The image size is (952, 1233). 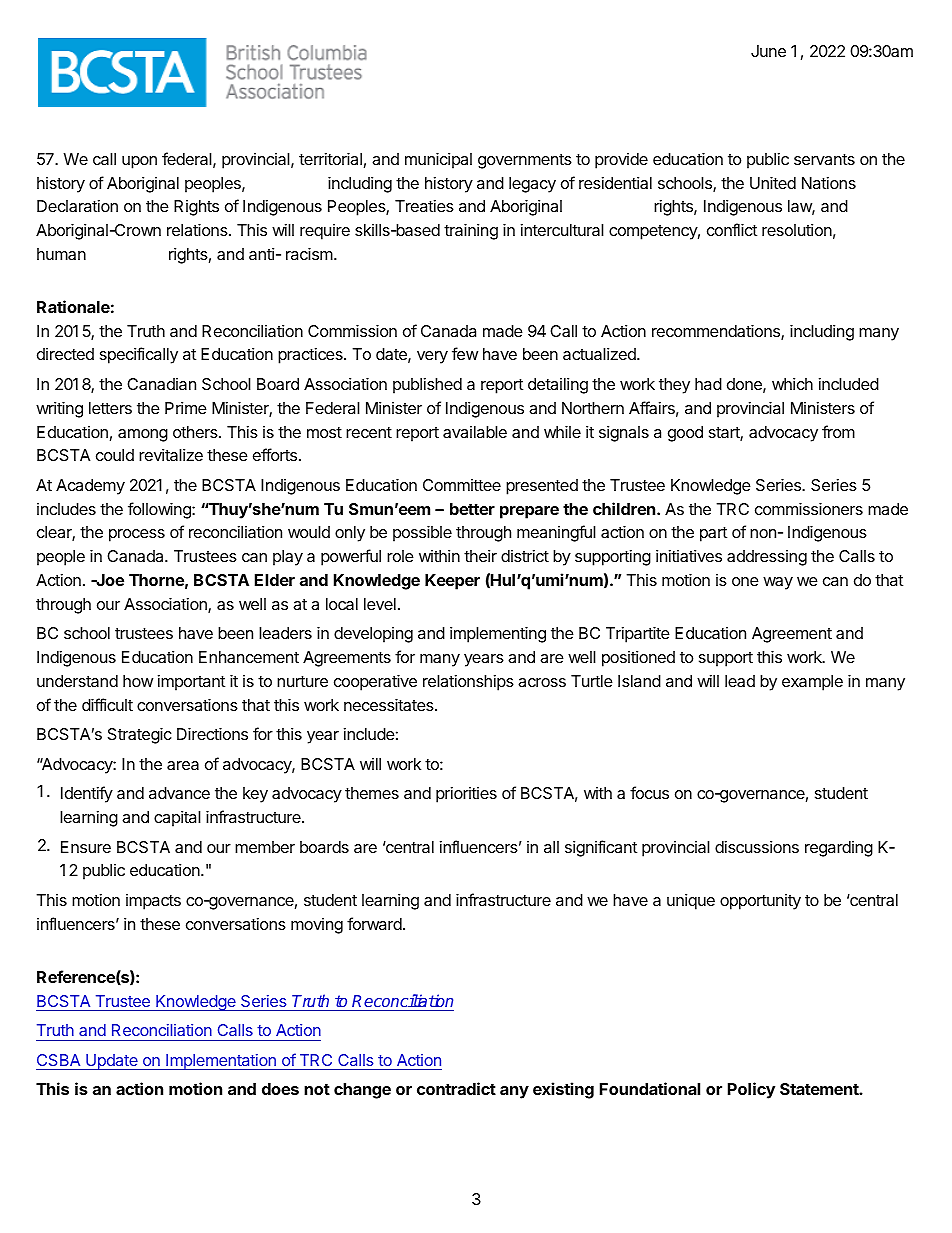 What do you see at coordinates (221, 1062) in the page?
I see `Implementation` at bounding box center [221, 1062].
